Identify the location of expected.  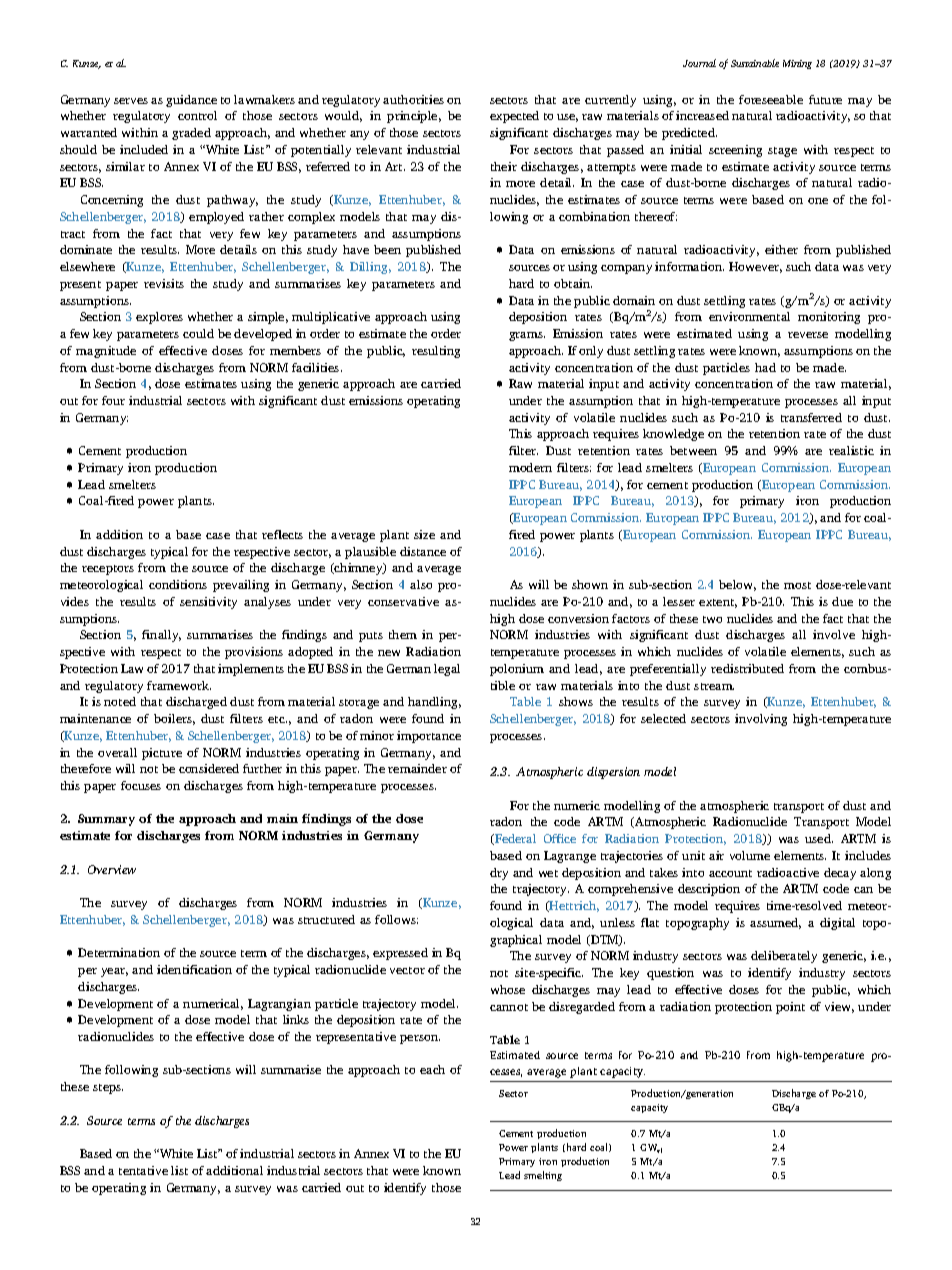
(514, 117).
